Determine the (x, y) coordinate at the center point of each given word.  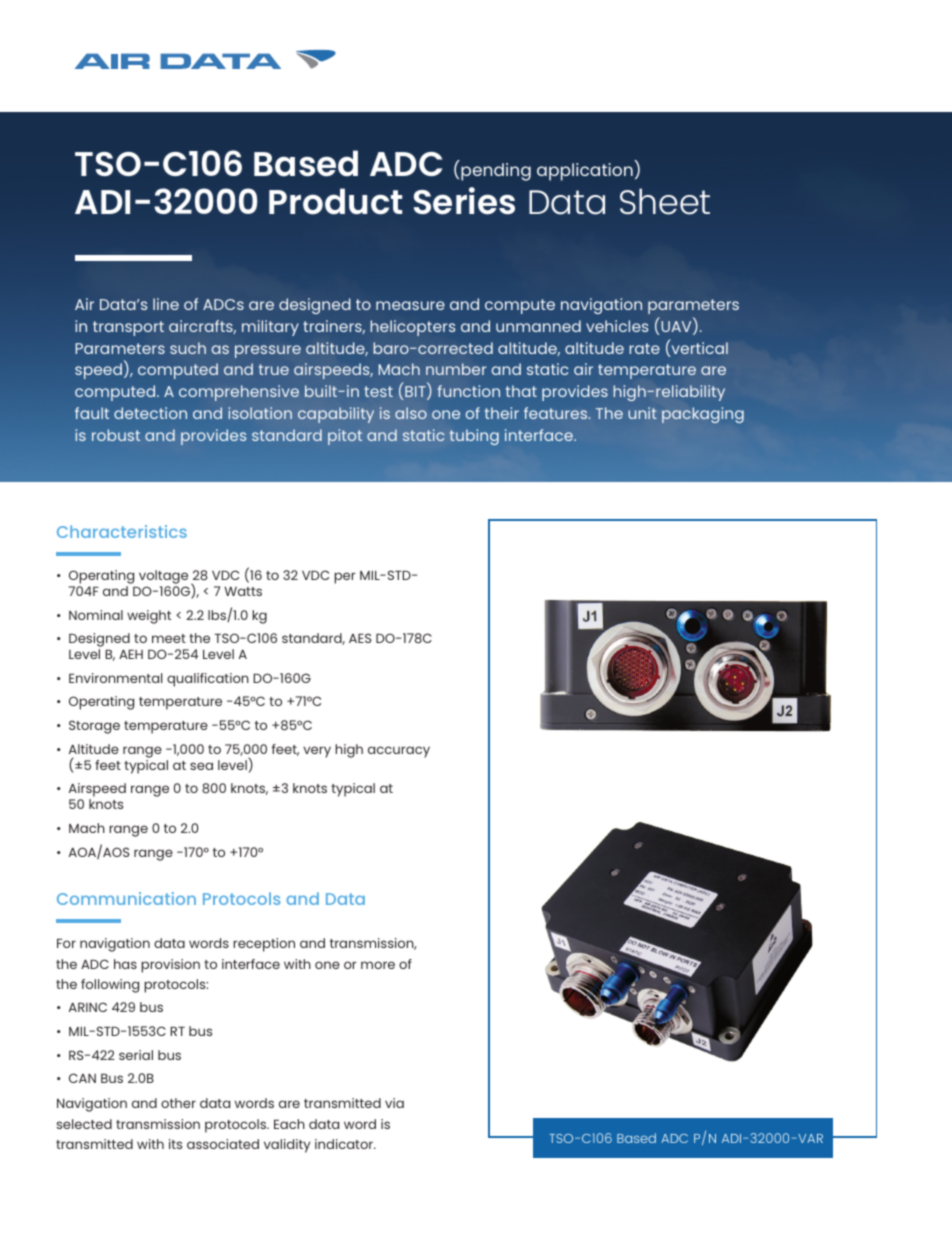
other (178, 1103)
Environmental (115, 678)
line (166, 304)
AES (360, 638)
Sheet (665, 201)
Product (335, 201)
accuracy (399, 752)
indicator (345, 1144)
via (394, 1103)
